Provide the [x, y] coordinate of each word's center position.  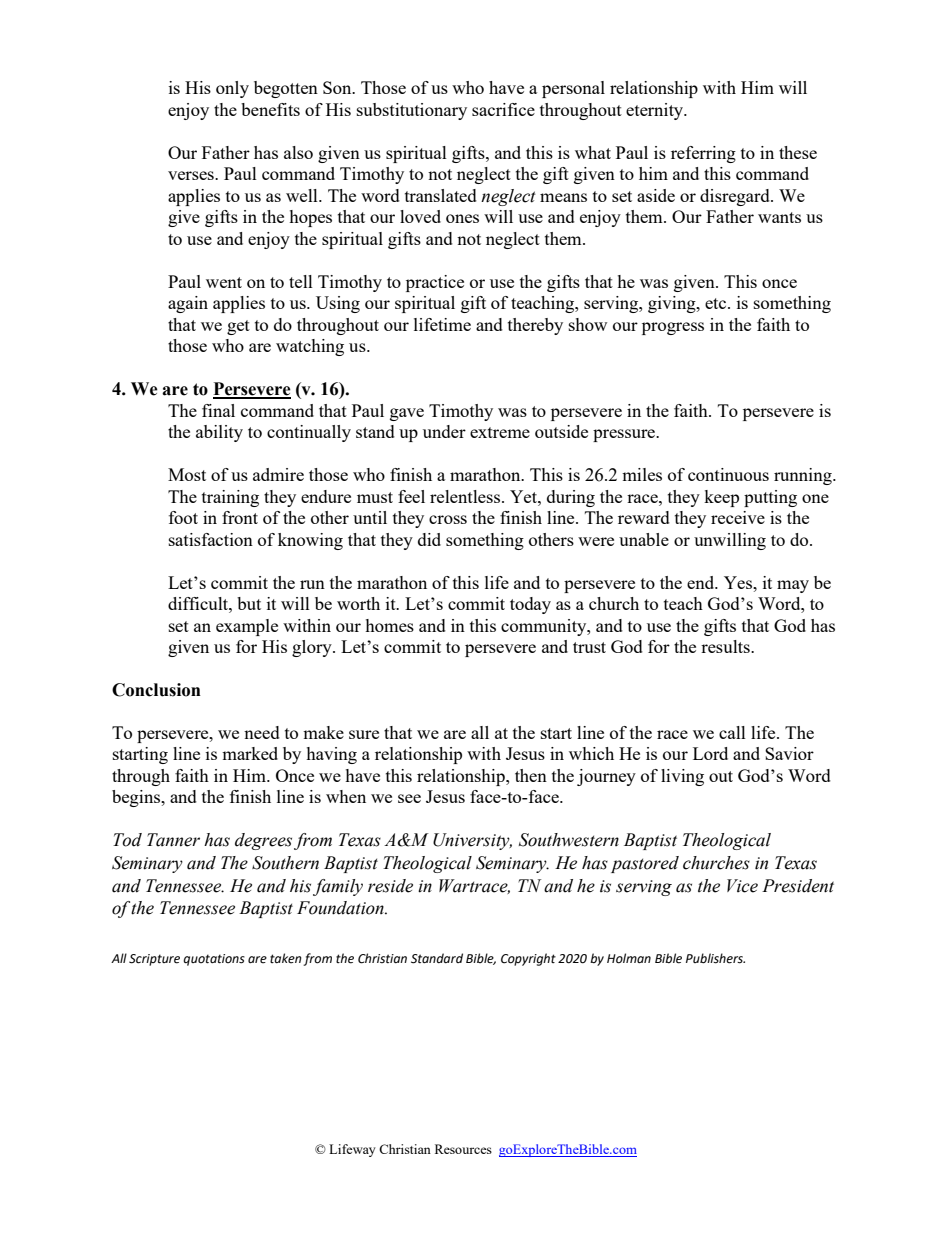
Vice [742, 886]
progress [673, 328]
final [218, 410]
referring [703, 154]
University [472, 841]
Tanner [173, 840]
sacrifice [503, 109]
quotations [214, 960]
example [247, 627]
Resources [463, 1149]
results [726, 646]
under [444, 431]
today [530, 605]
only [232, 89]
